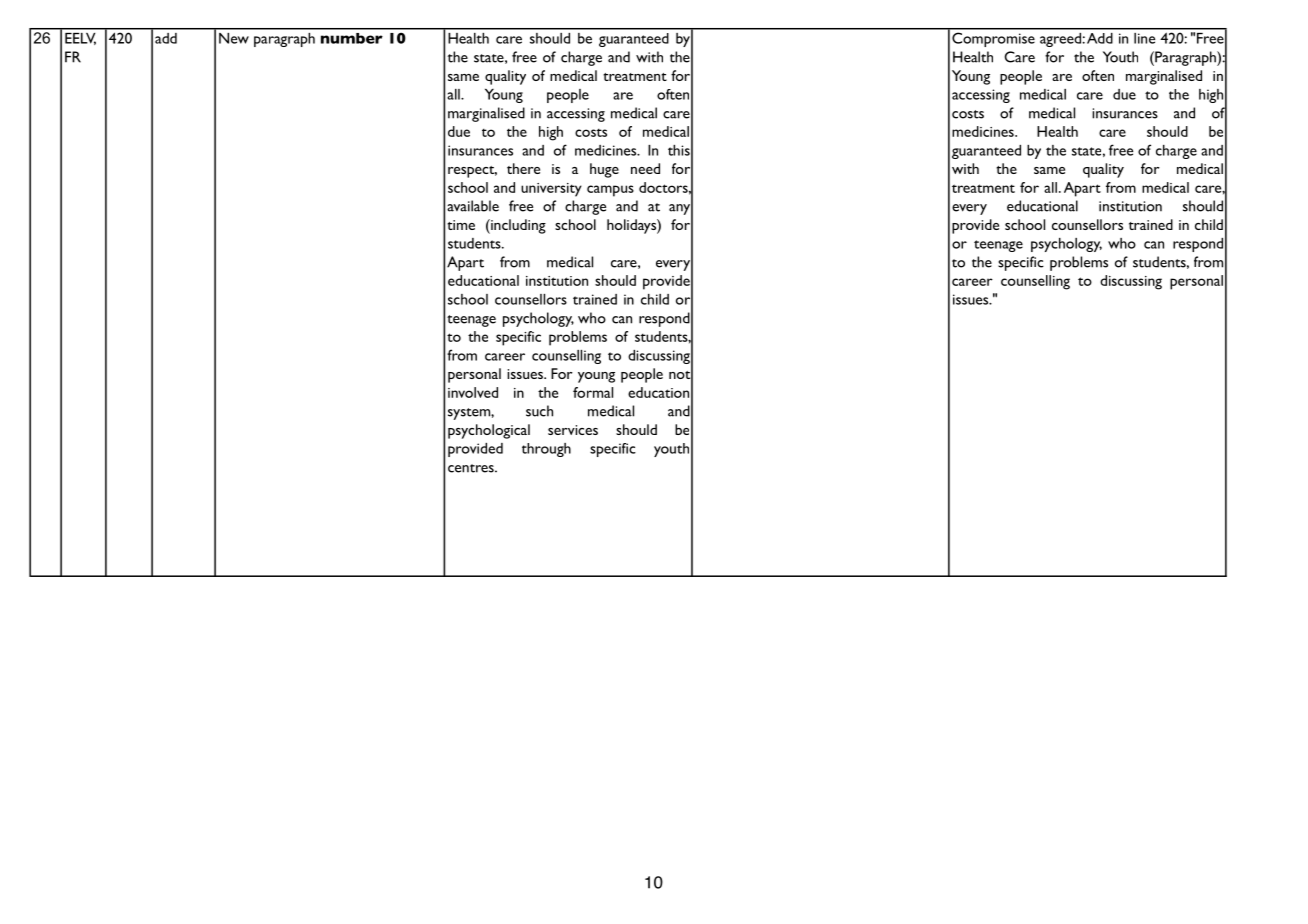  What do you see at coordinates (470, 414) in the image?
I see `system` at bounding box center [470, 414].
